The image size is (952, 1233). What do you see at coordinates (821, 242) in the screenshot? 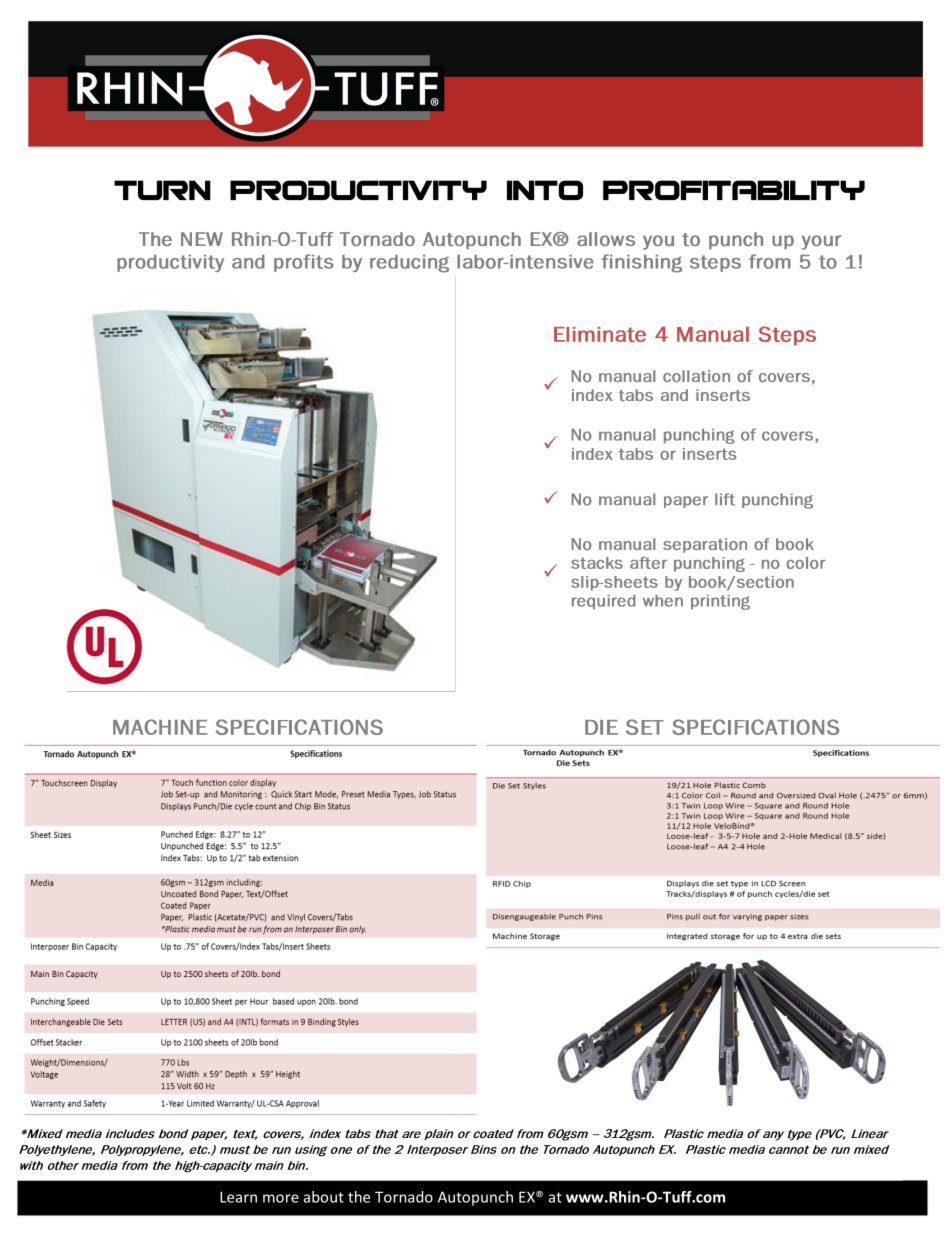
I see `your` at bounding box center [821, 242].
